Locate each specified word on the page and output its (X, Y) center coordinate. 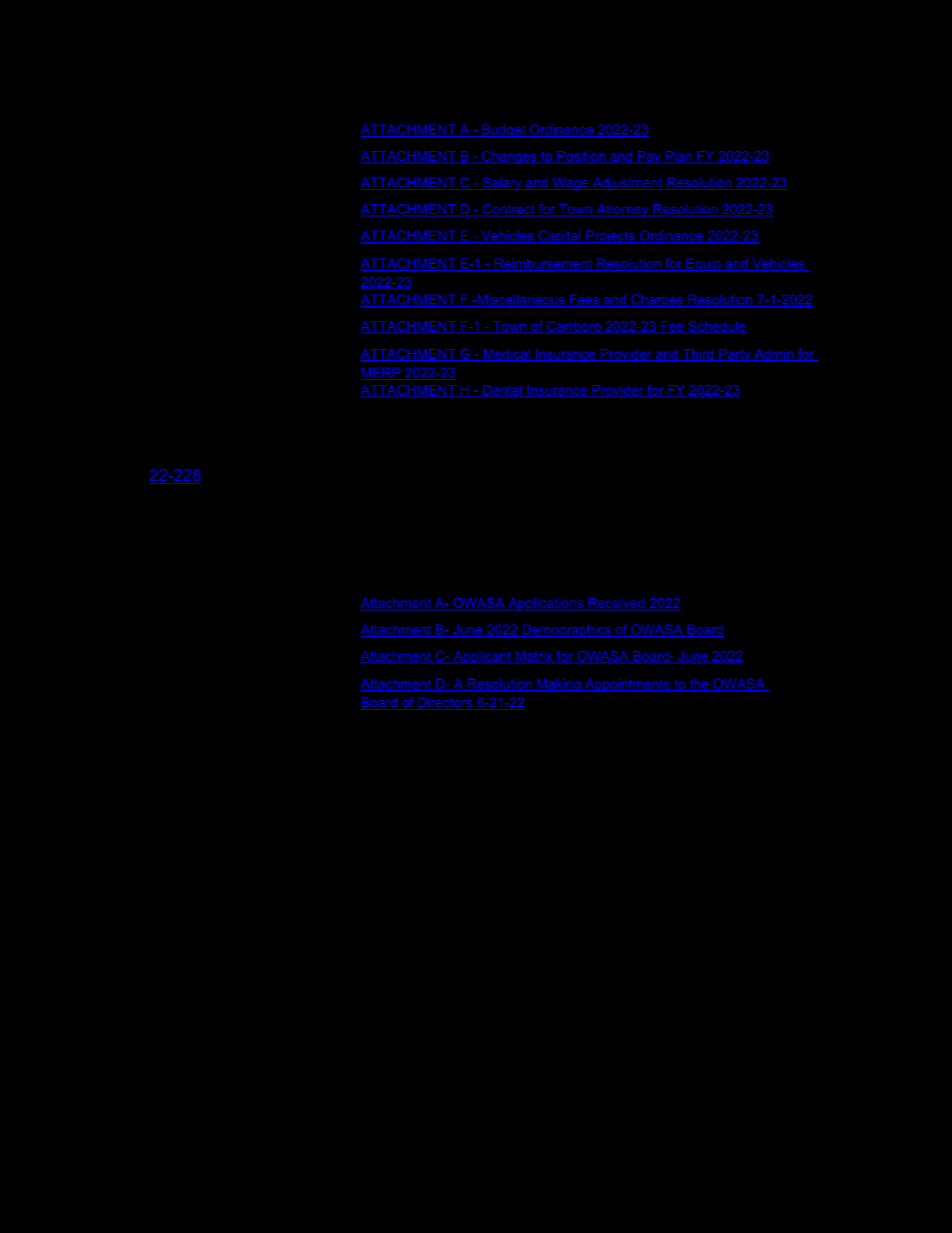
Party (735, 355)
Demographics (566, 631)
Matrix (534, 656)
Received (616, 603)
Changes (509, 157)
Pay (649, 157)
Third (698, 355)
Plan (678, 156)
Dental (502, 390)
